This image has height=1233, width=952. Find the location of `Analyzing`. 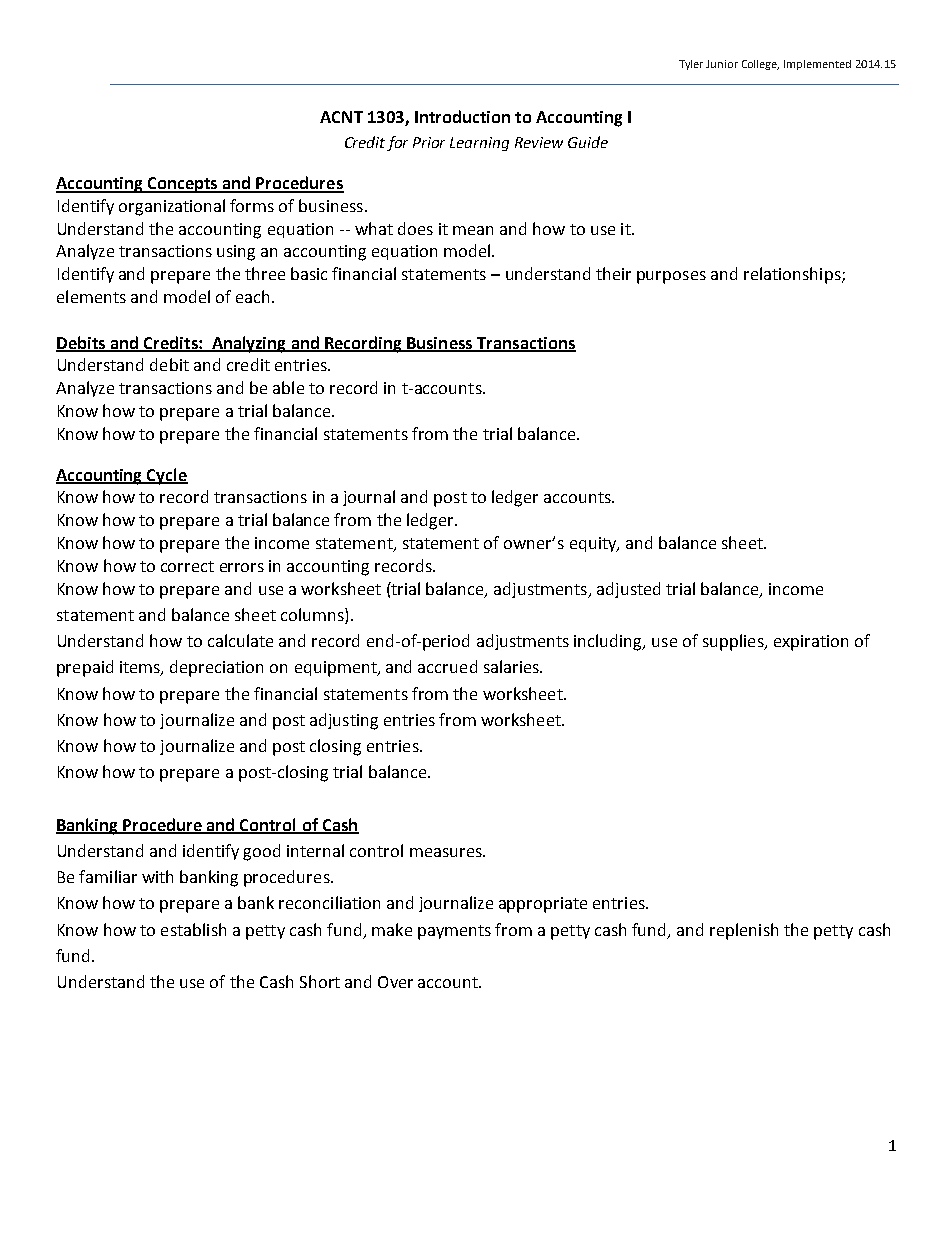

Analyzing is located at coordinates (248, 344).
